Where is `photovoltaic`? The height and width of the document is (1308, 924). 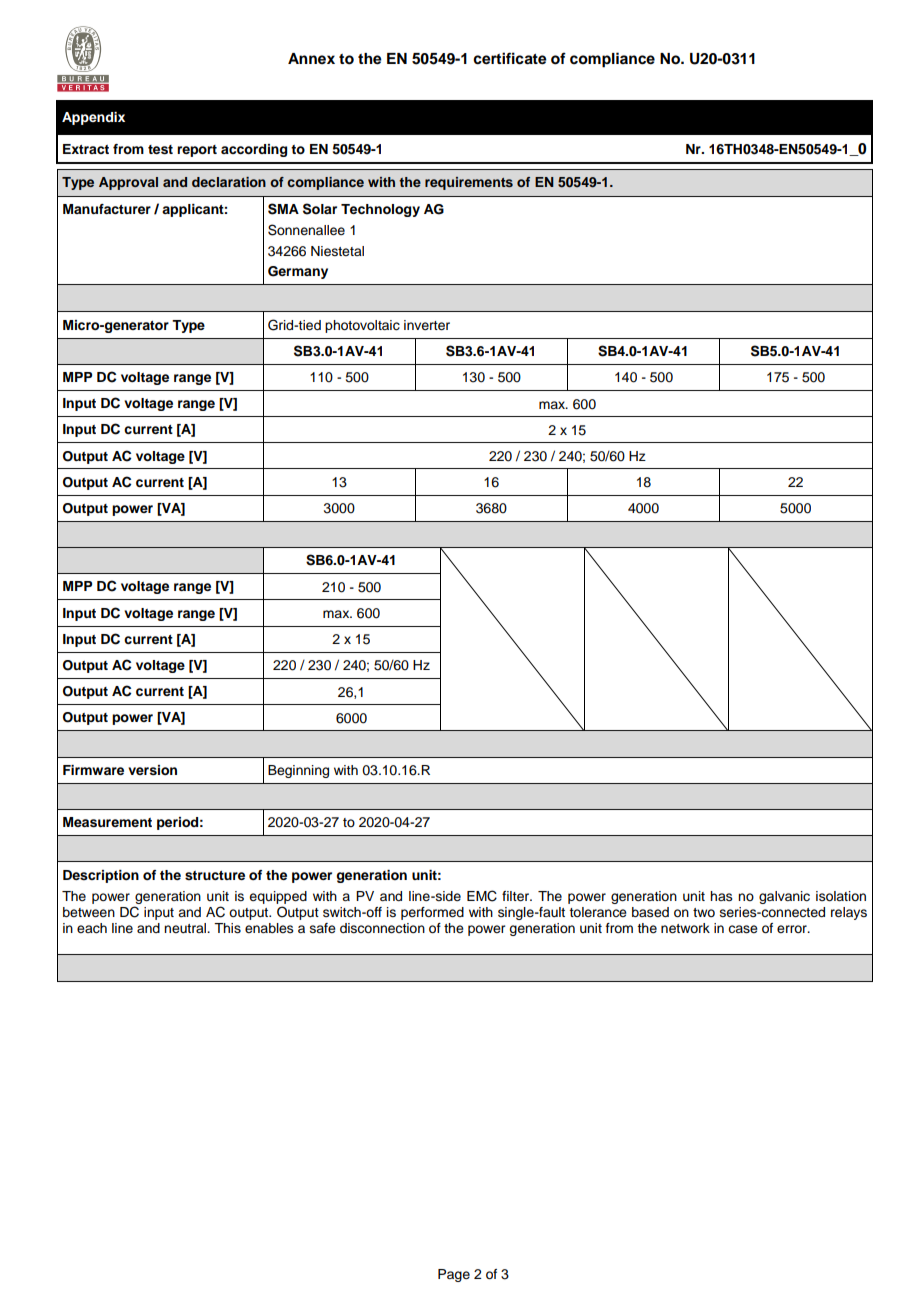 photovoltaic is located at coordinates (362, 326).
